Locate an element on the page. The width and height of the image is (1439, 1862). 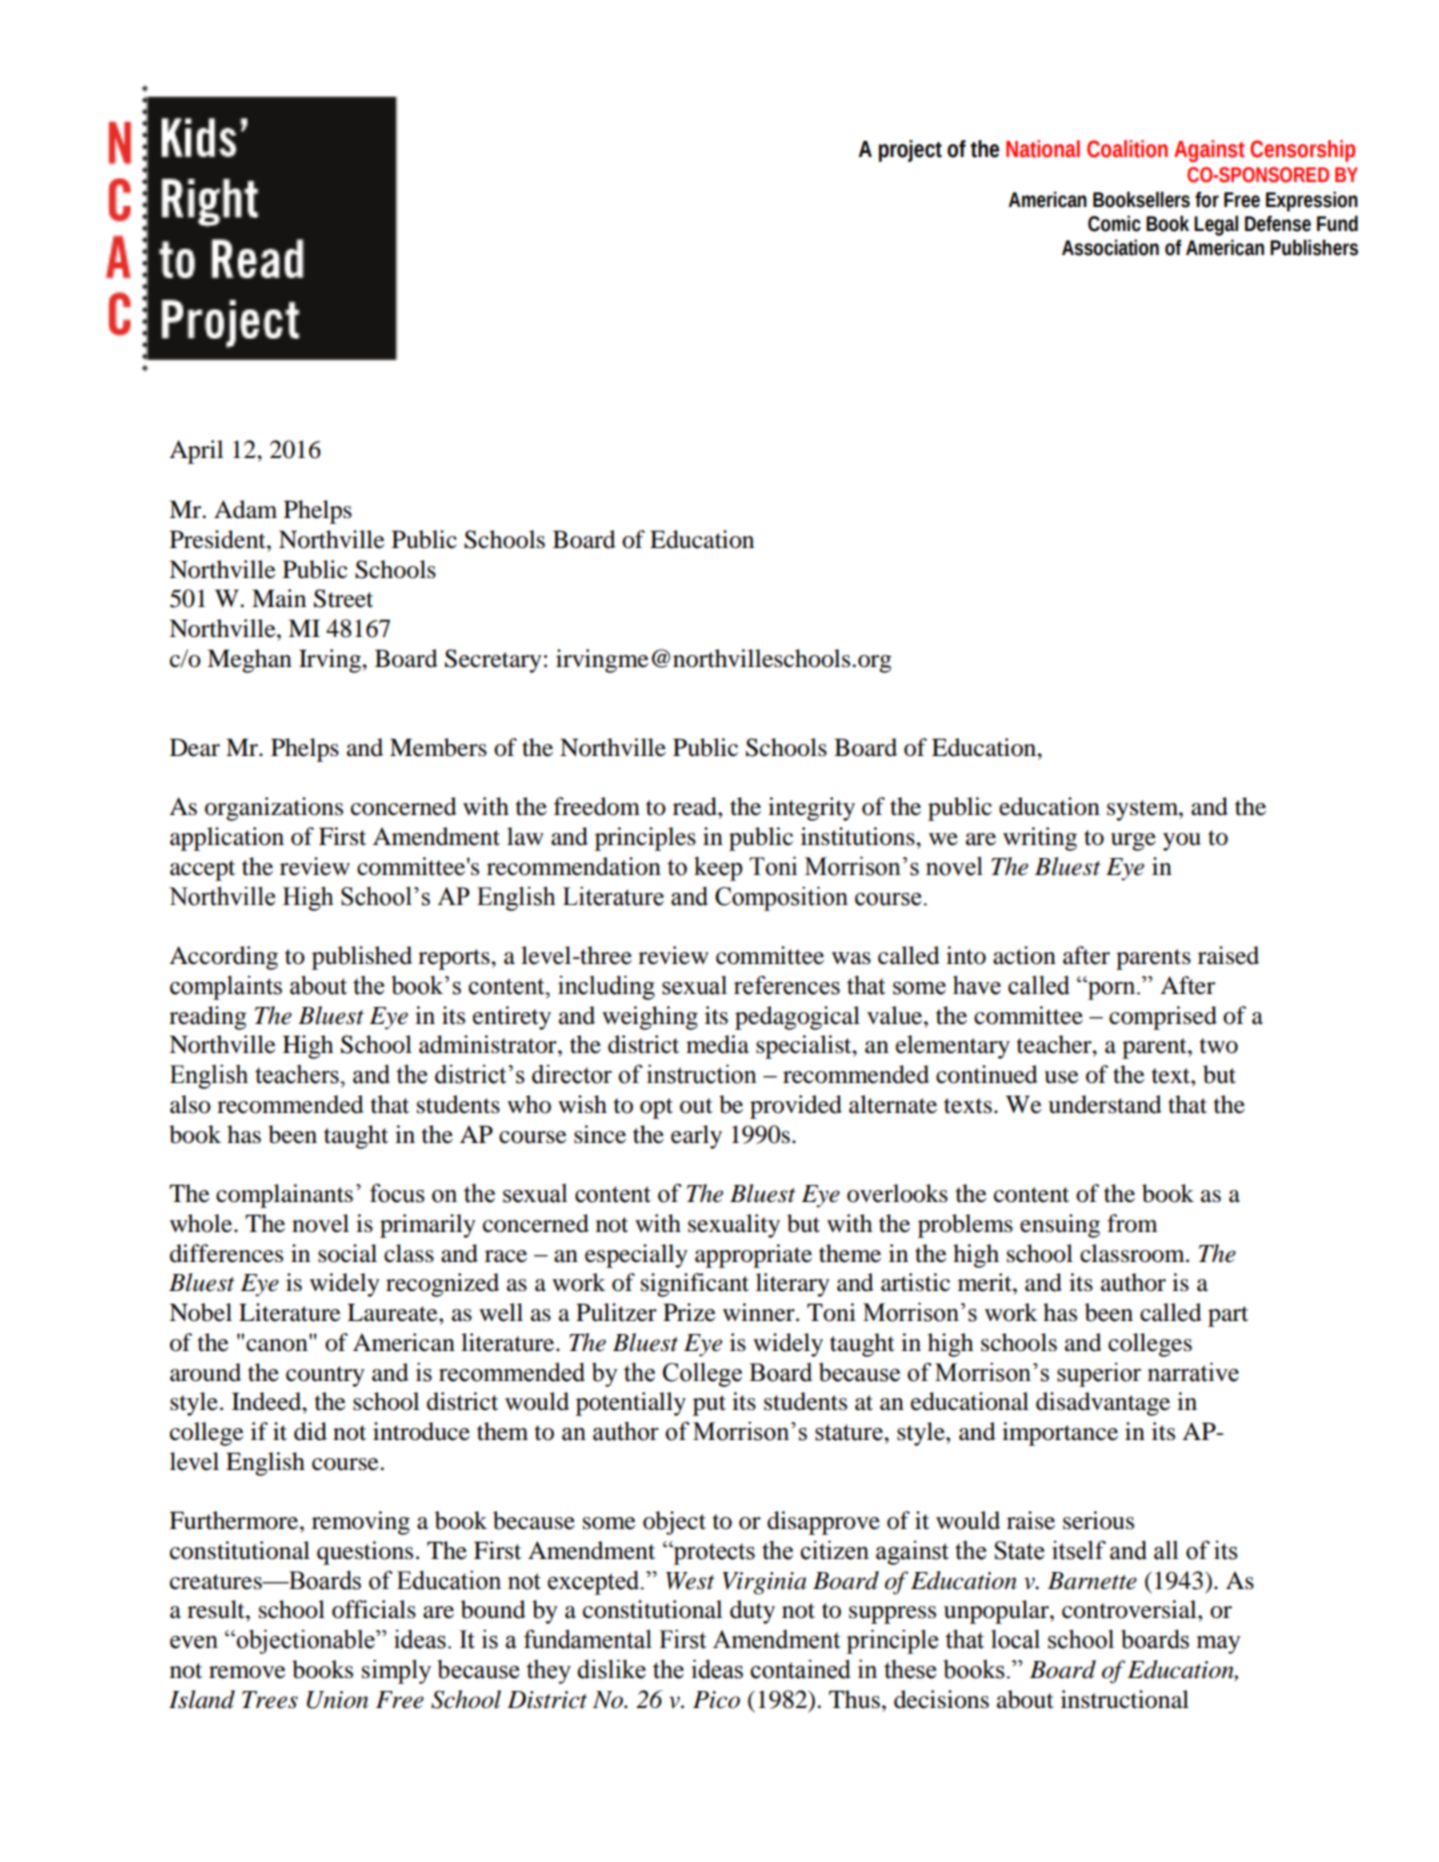
integrity is located at coordinates (811, 809).
